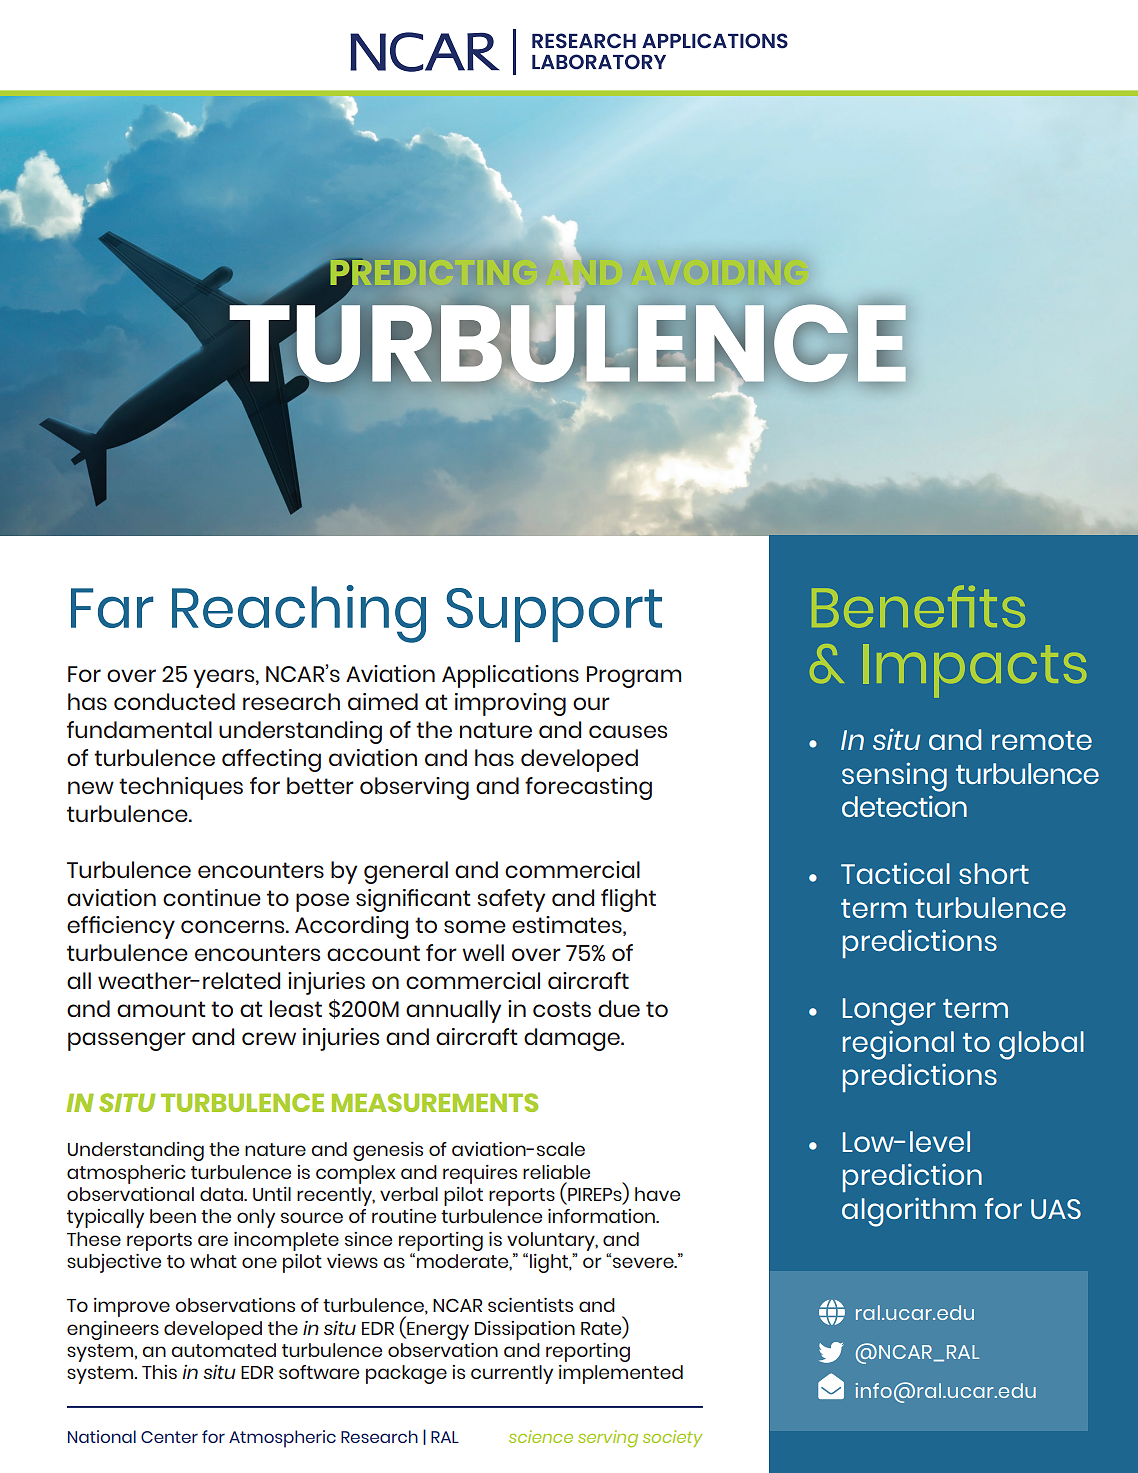  I want to click on costs, so click(562, 1009).
